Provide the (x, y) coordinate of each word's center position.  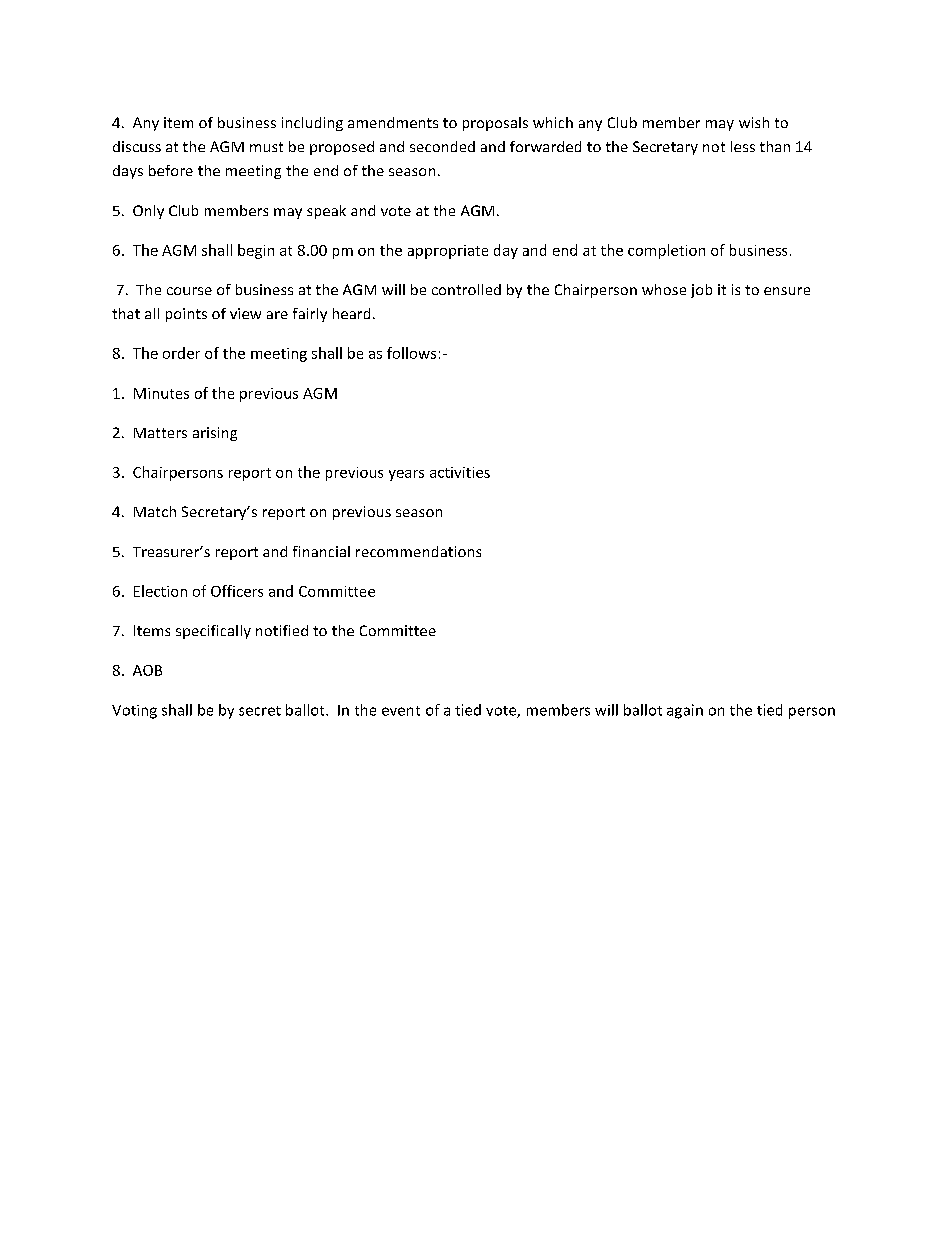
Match (155, 511)
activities (460, 472)
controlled (466, 289)
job (701, 291)
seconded (442, 146)
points (186, 315)
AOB (147, 670)
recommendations (418, 551)
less (743, 146)
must (266, 147)
